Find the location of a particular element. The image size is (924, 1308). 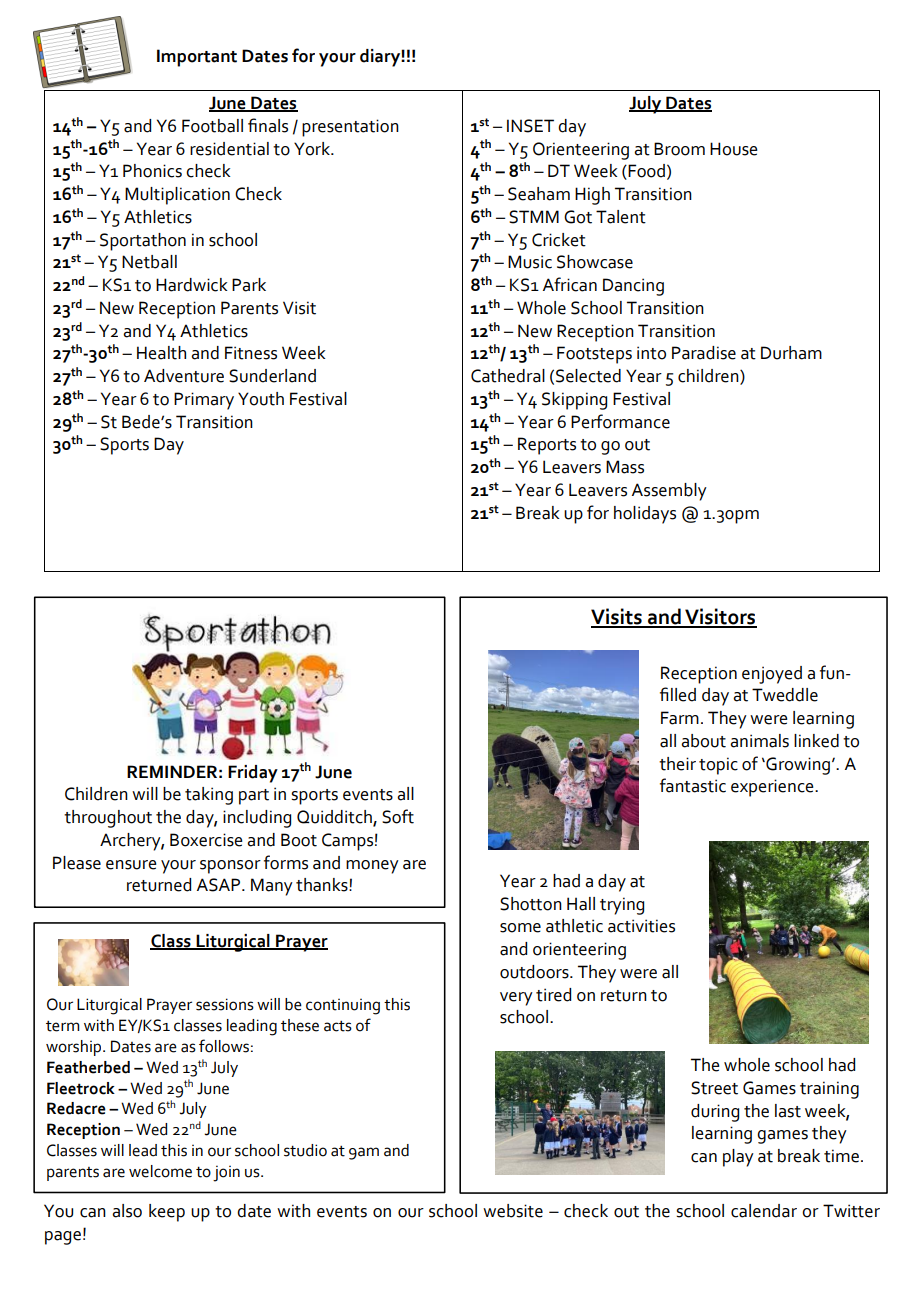

play is located at coordinates (738, 1158).
